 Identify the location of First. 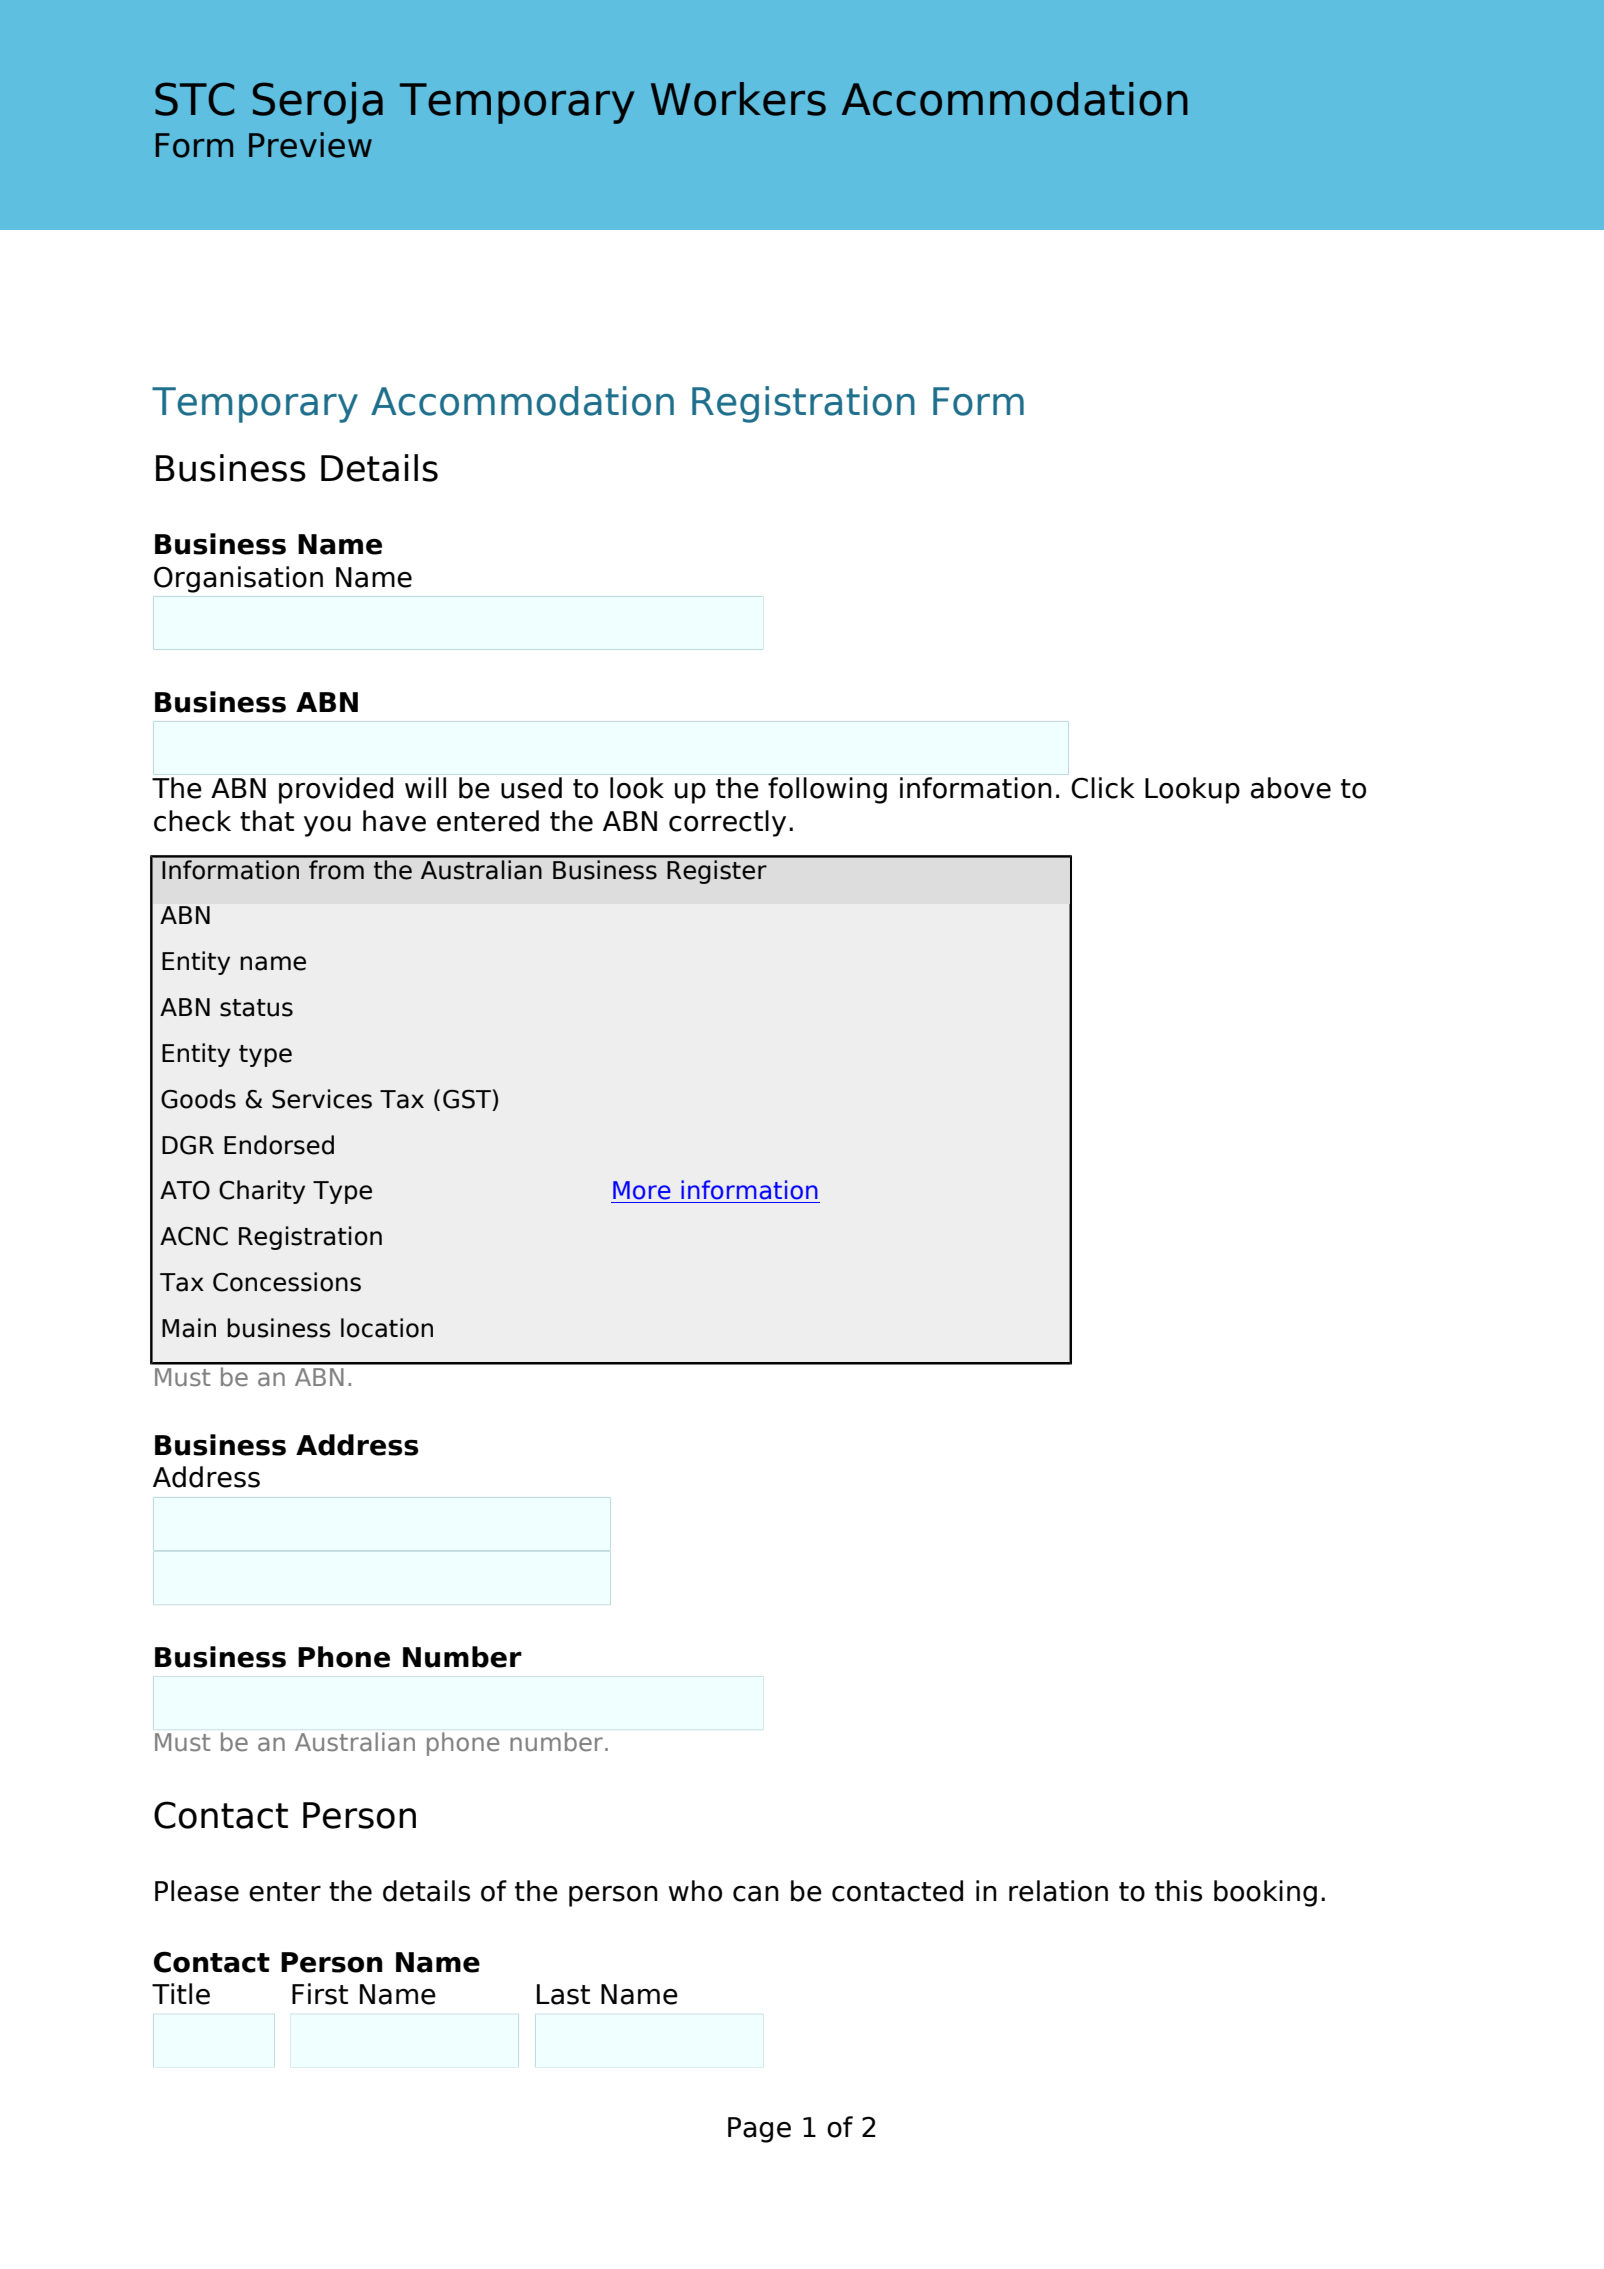
(320, 1994).
